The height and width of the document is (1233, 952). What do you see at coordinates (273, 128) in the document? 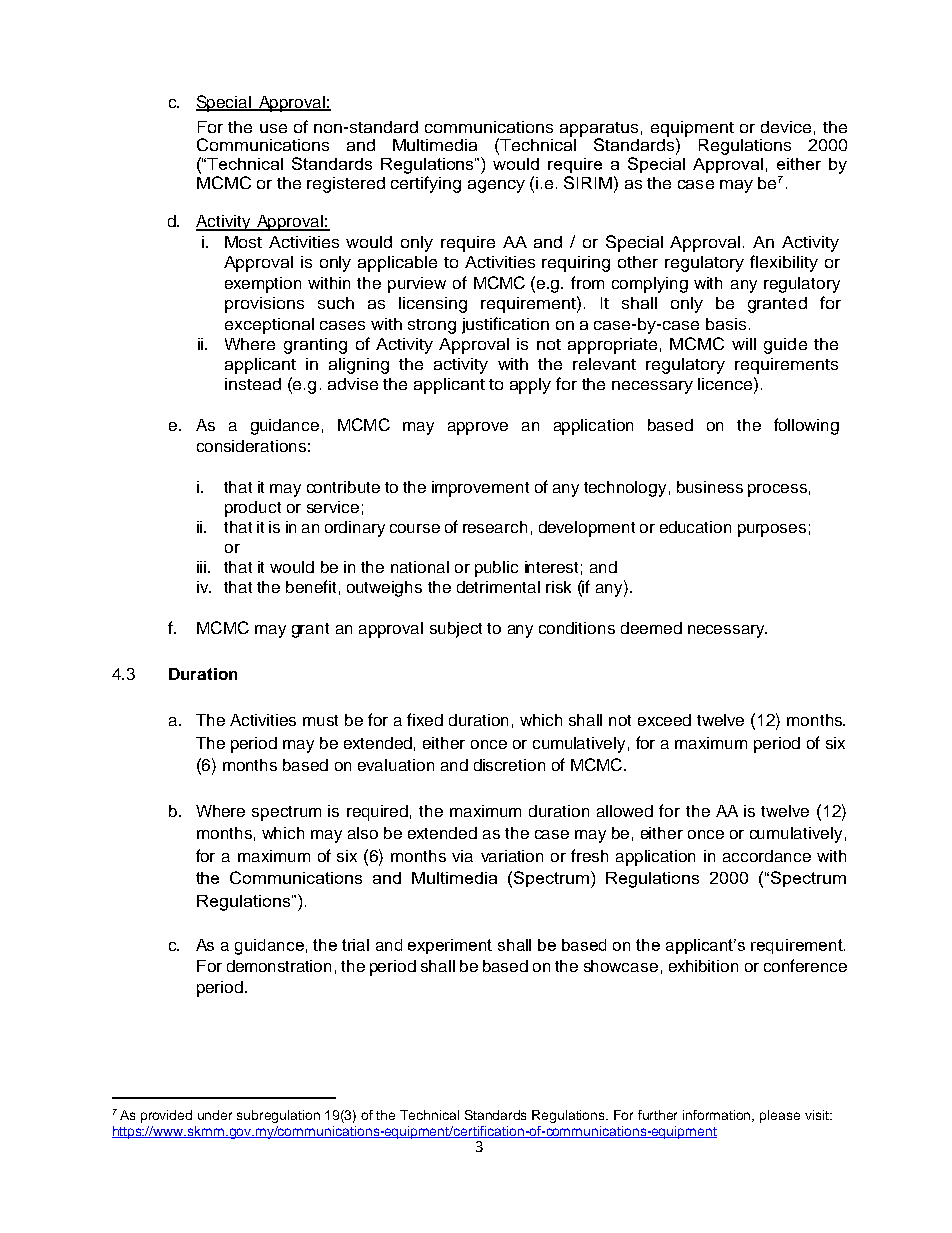
I see `use` at bounding box center [273, 128].
